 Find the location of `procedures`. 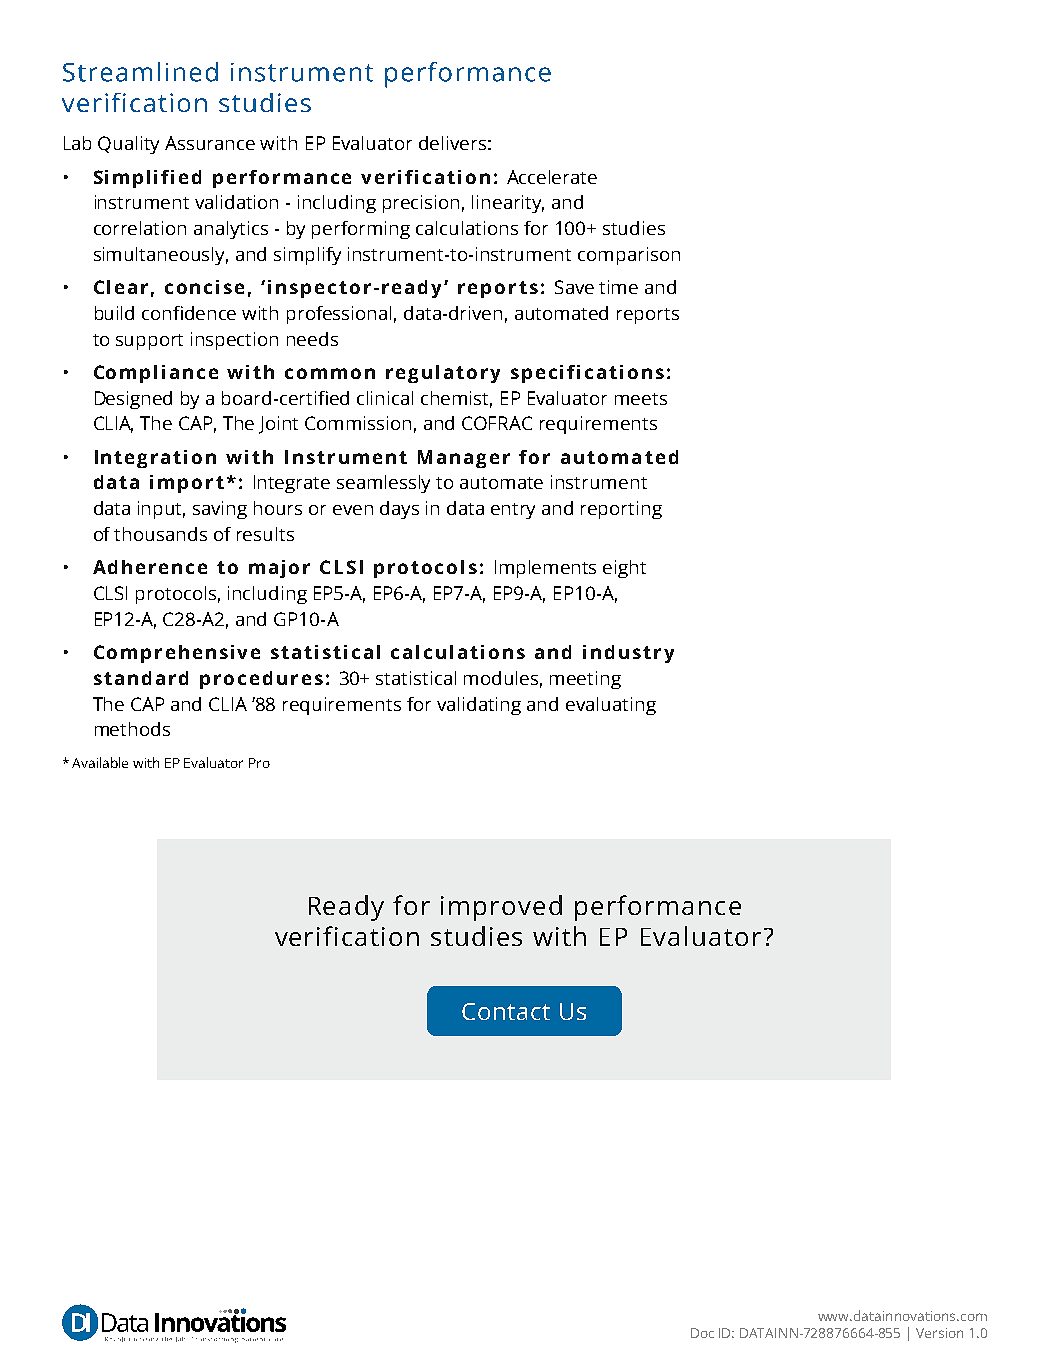

procedures is located at coordinates (261, 680).
